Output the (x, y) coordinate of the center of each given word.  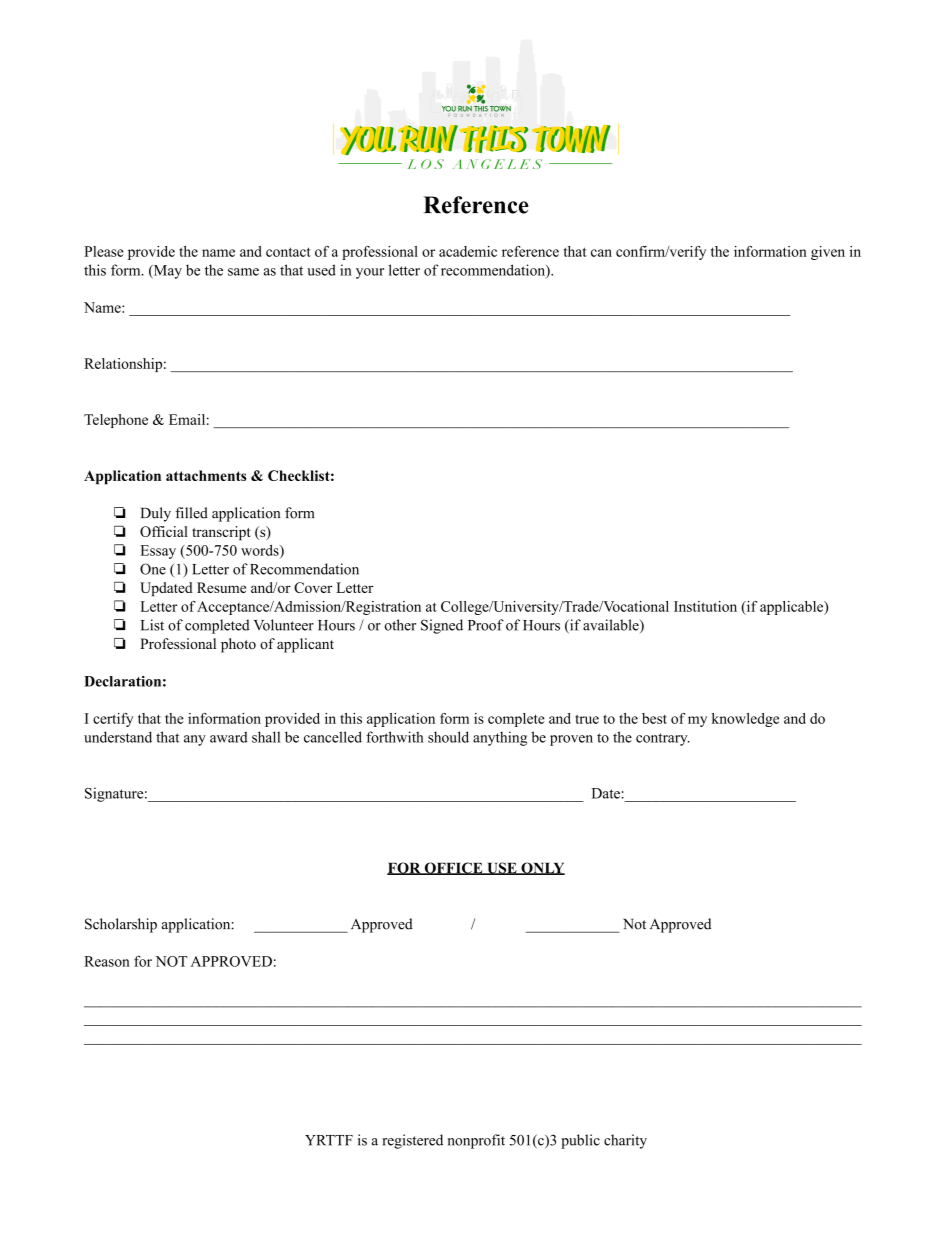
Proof (486, 625)
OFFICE (453, 868)
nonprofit (476, 1141)
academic (468, 251)
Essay (158, 552)
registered (413, 1141)
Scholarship (121, 925)
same (243, 272)
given (828, 253)
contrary (663, 739)
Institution (705, 606)
